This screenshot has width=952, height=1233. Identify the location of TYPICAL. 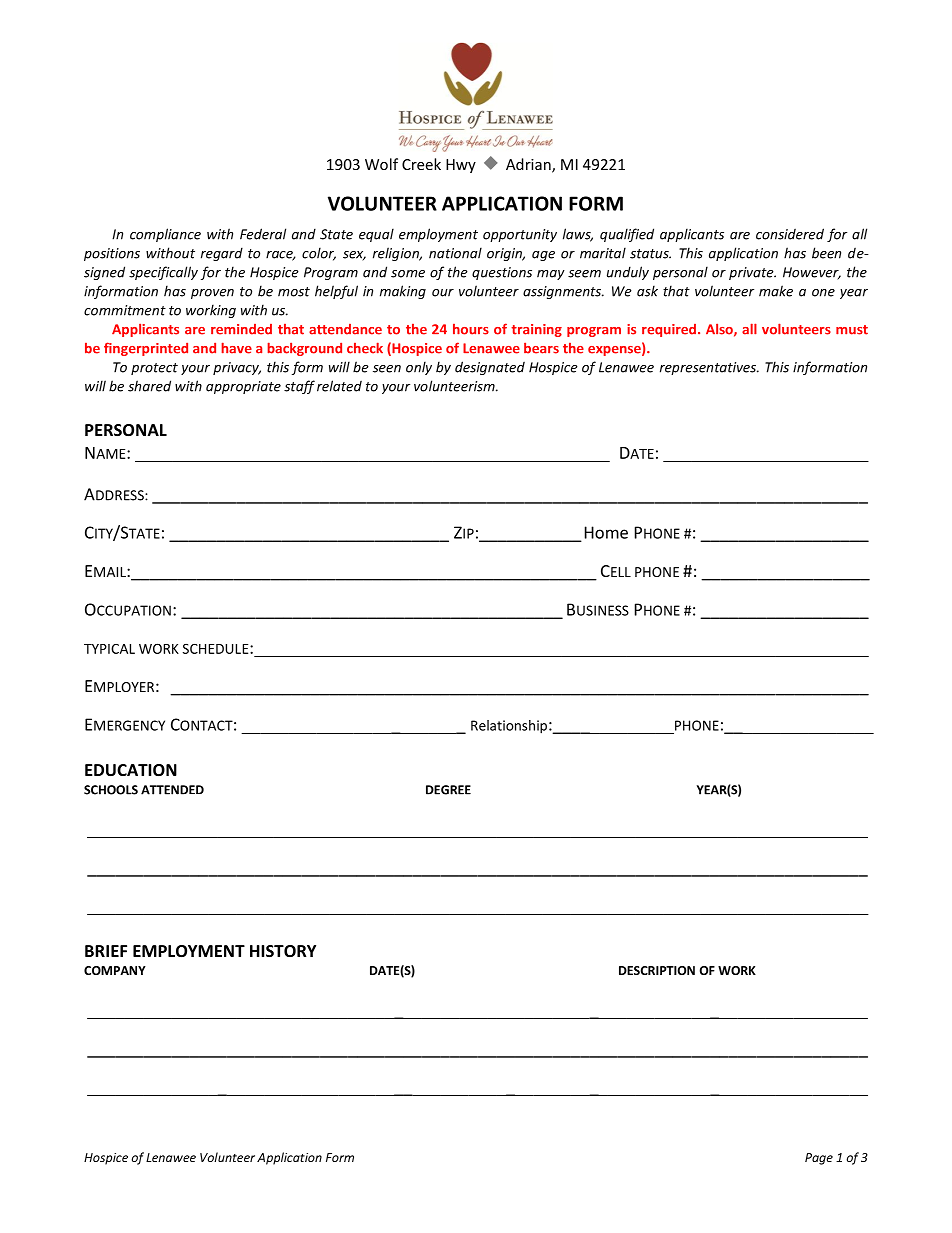
(109, 649).
